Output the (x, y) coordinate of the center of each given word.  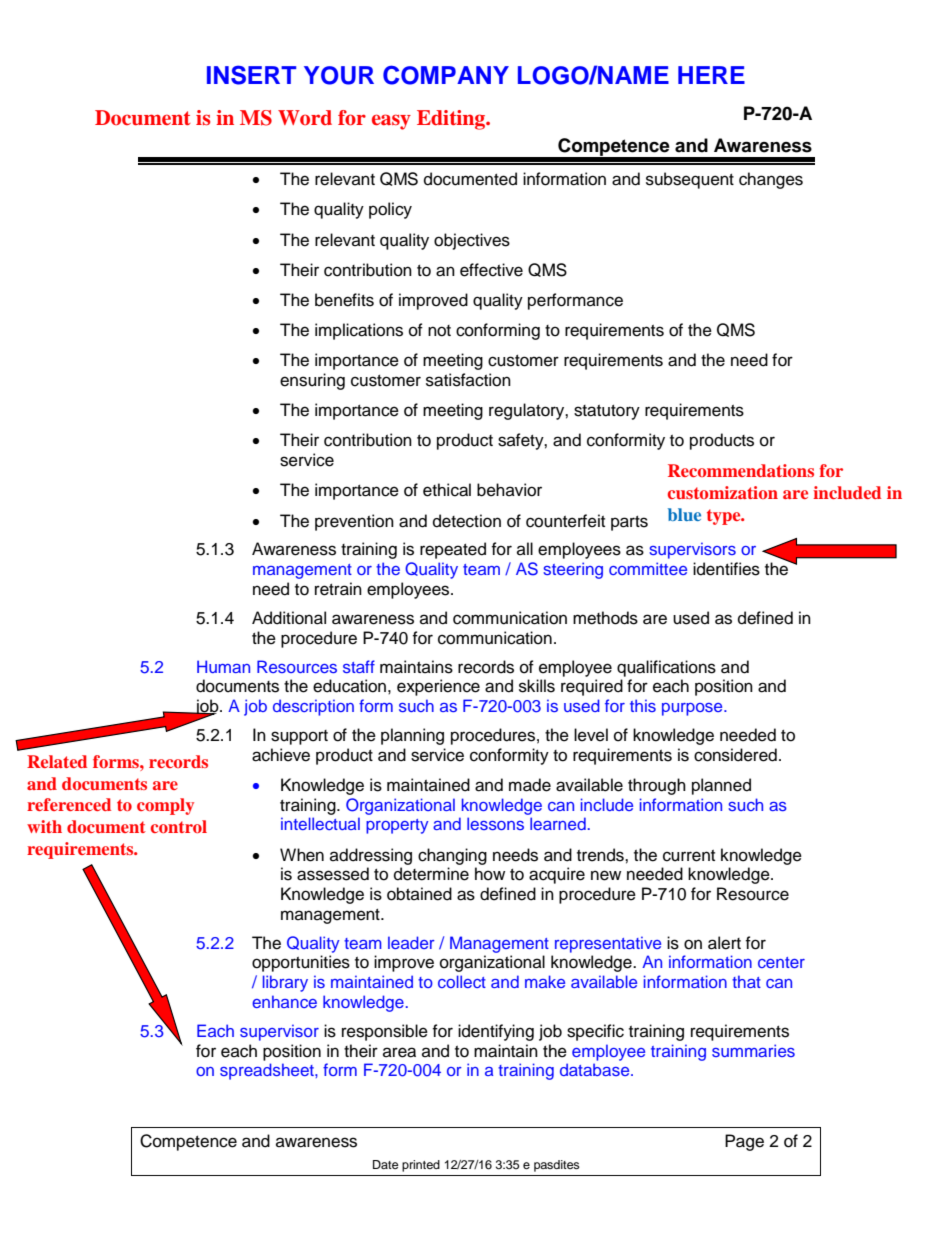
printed (421, 1166)
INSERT (251, 75)
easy (391, 122)
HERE (711, 75)
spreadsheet (268, 1071)
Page (744, 1142)
